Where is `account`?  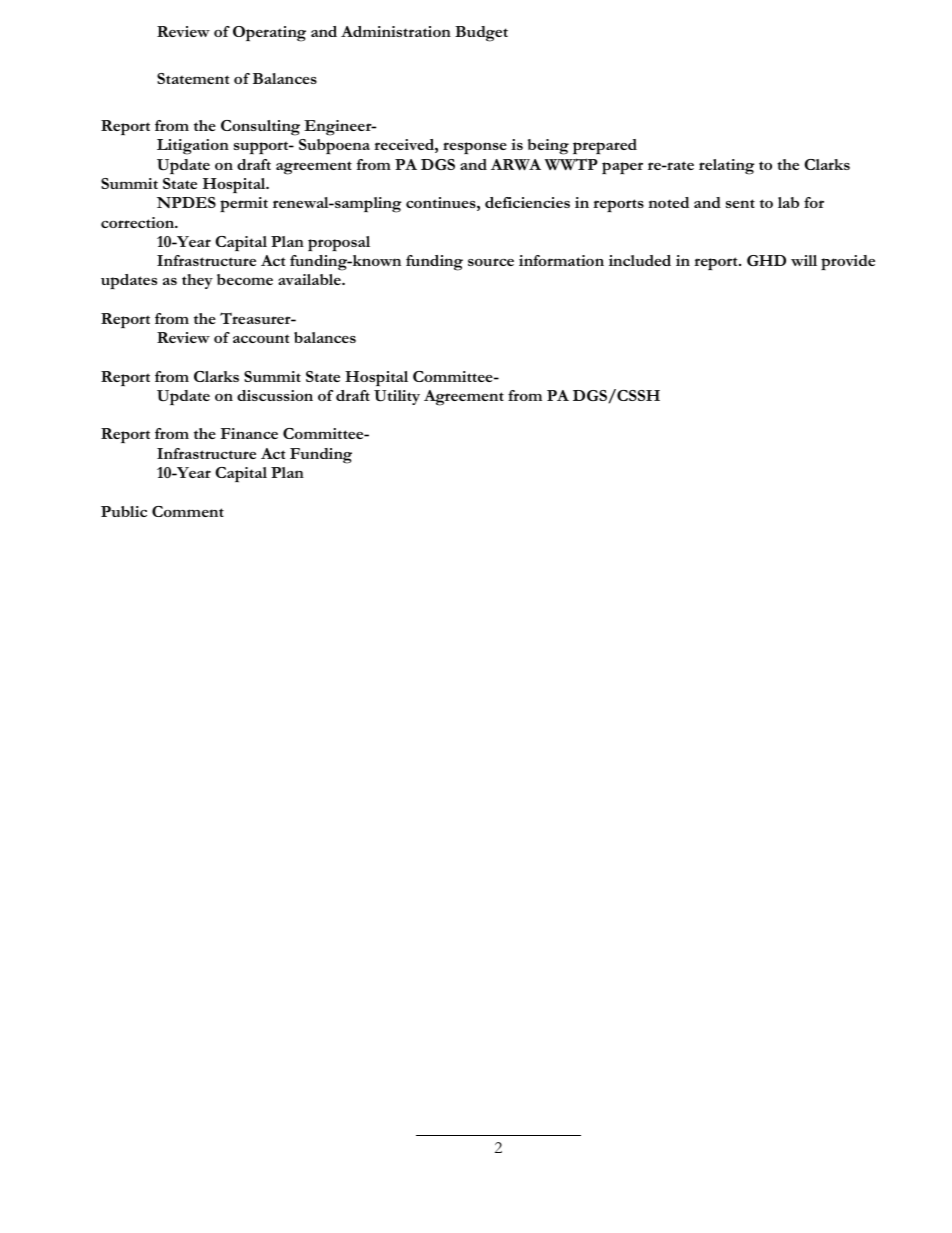
account is located at coordinates (261, 338).
